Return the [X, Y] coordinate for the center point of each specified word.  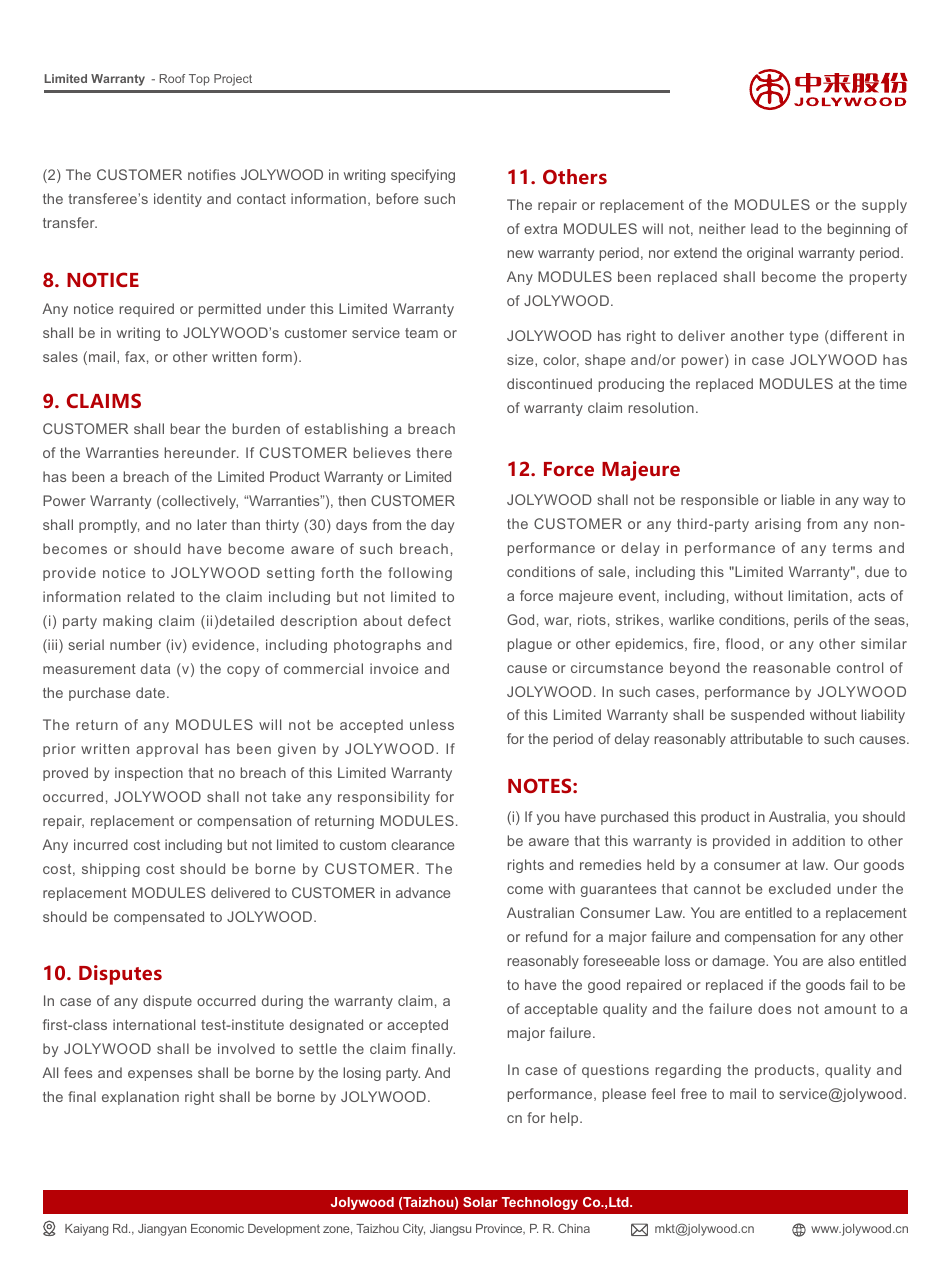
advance [423, 892]
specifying [423, 176]
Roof [173, 78]
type [803, 337]
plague [530, 645]
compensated [159, 918]
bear [185, 428]
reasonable [791, 667]
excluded [800, 888]
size [521, 359]
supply [884, 206]
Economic [217, 1228]
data [155, 668]
